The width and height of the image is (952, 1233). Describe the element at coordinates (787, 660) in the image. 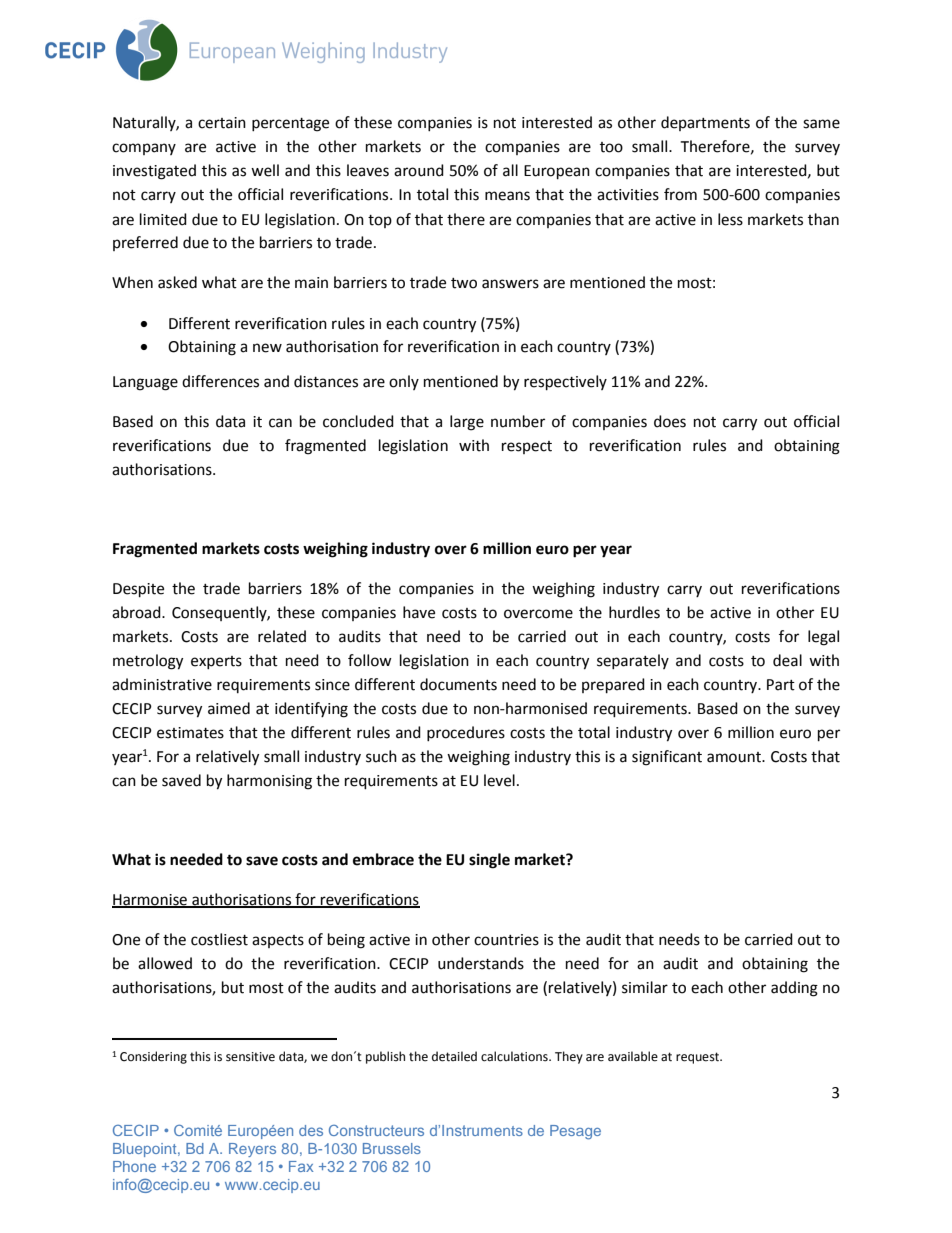

I see `deal` at that location.
